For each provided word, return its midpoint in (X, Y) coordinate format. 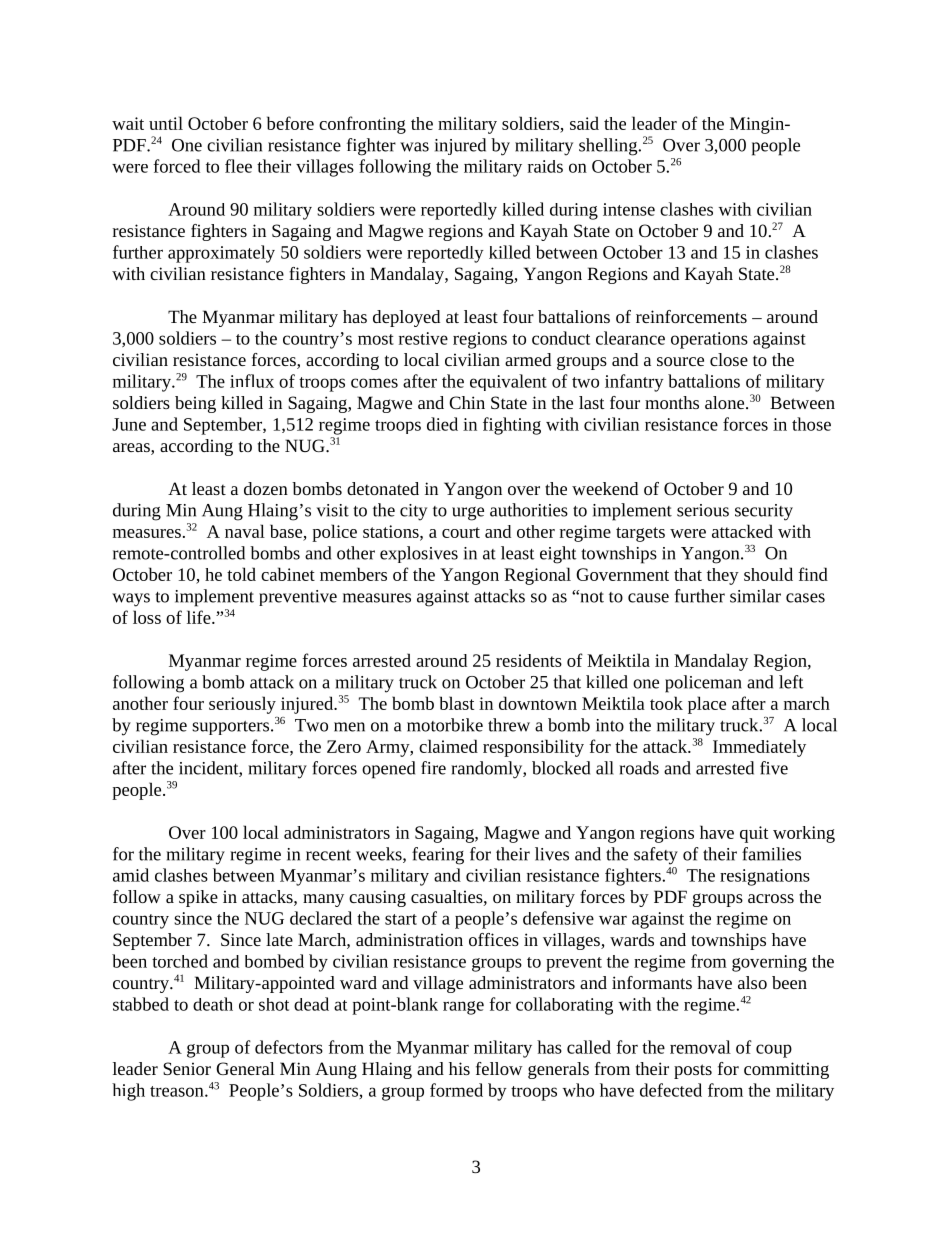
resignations (765, 877)
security (764, 512)
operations (709, 340)
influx (252, 381)
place (707, 705)
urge (468, 514)
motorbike (445, 725)
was (414, 147)
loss (147, 617)
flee (238, 166)
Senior (187, 1068)
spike (198, 898)
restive (423, 338)
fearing (438, 856)
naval (245, 531)
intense (629, 209)
